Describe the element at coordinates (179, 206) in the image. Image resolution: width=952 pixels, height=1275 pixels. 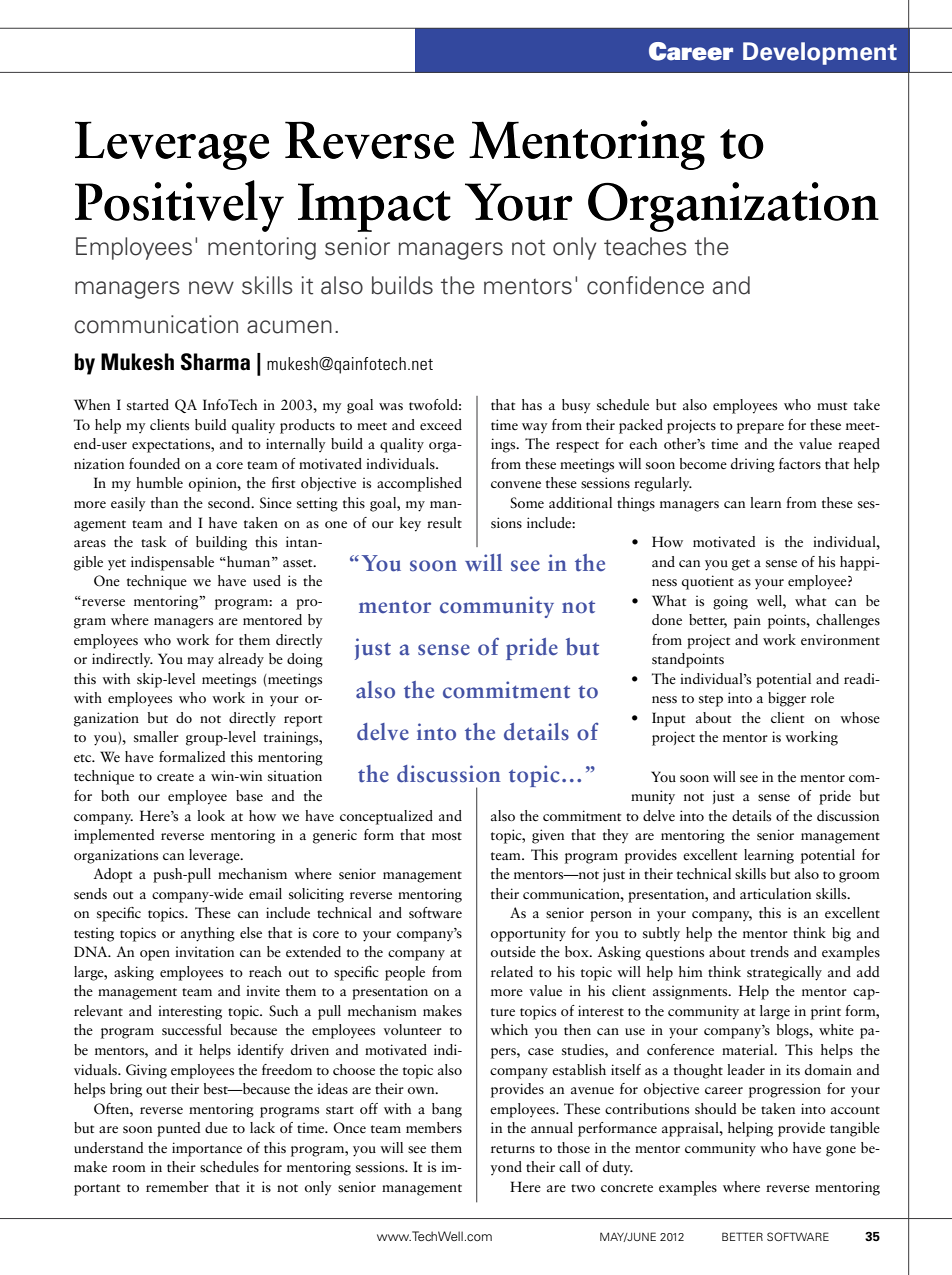
I see `Positively` at that location.
